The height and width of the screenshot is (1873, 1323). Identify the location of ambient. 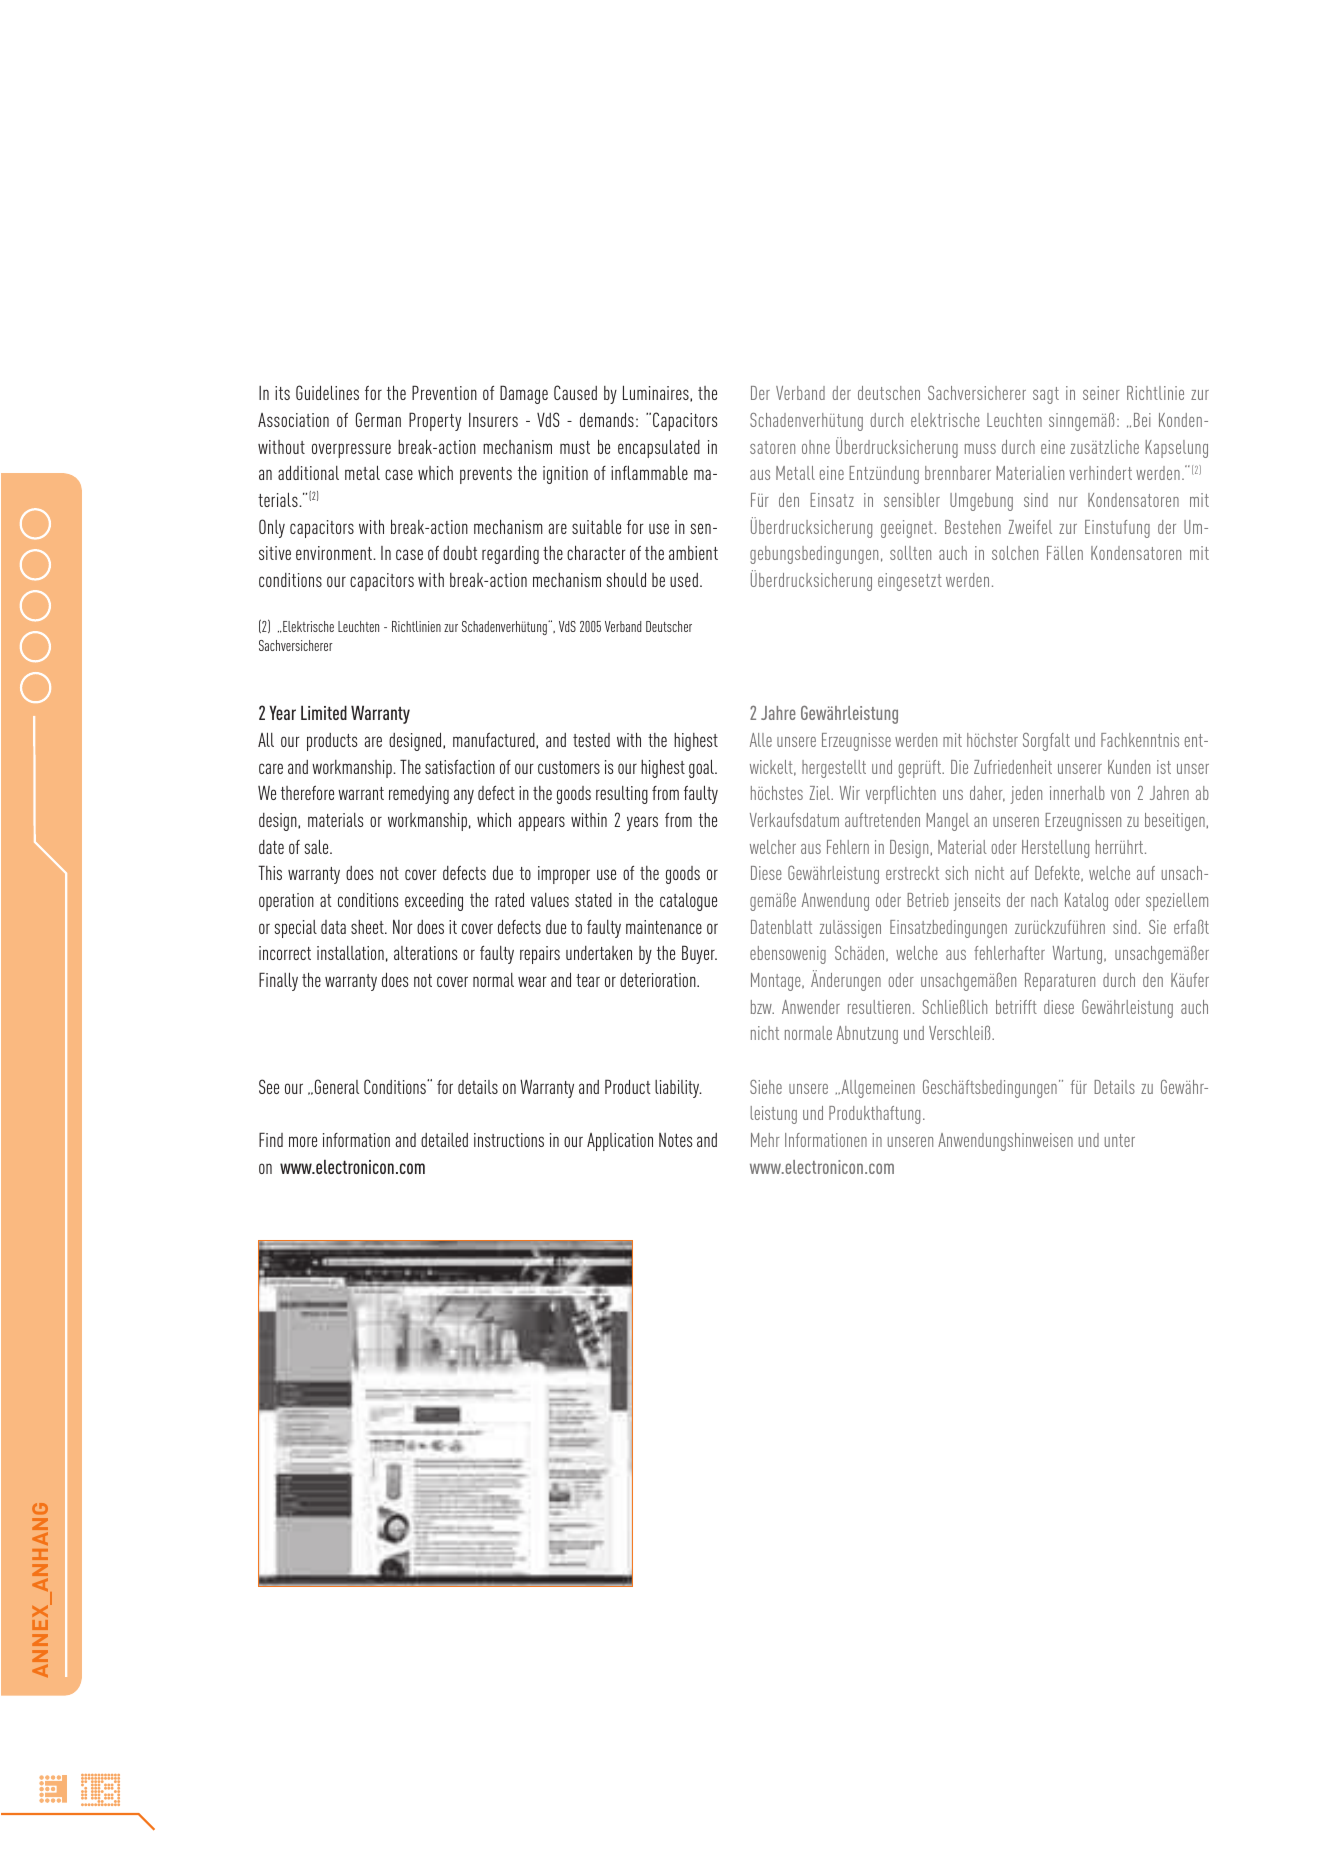
(693, 553).
